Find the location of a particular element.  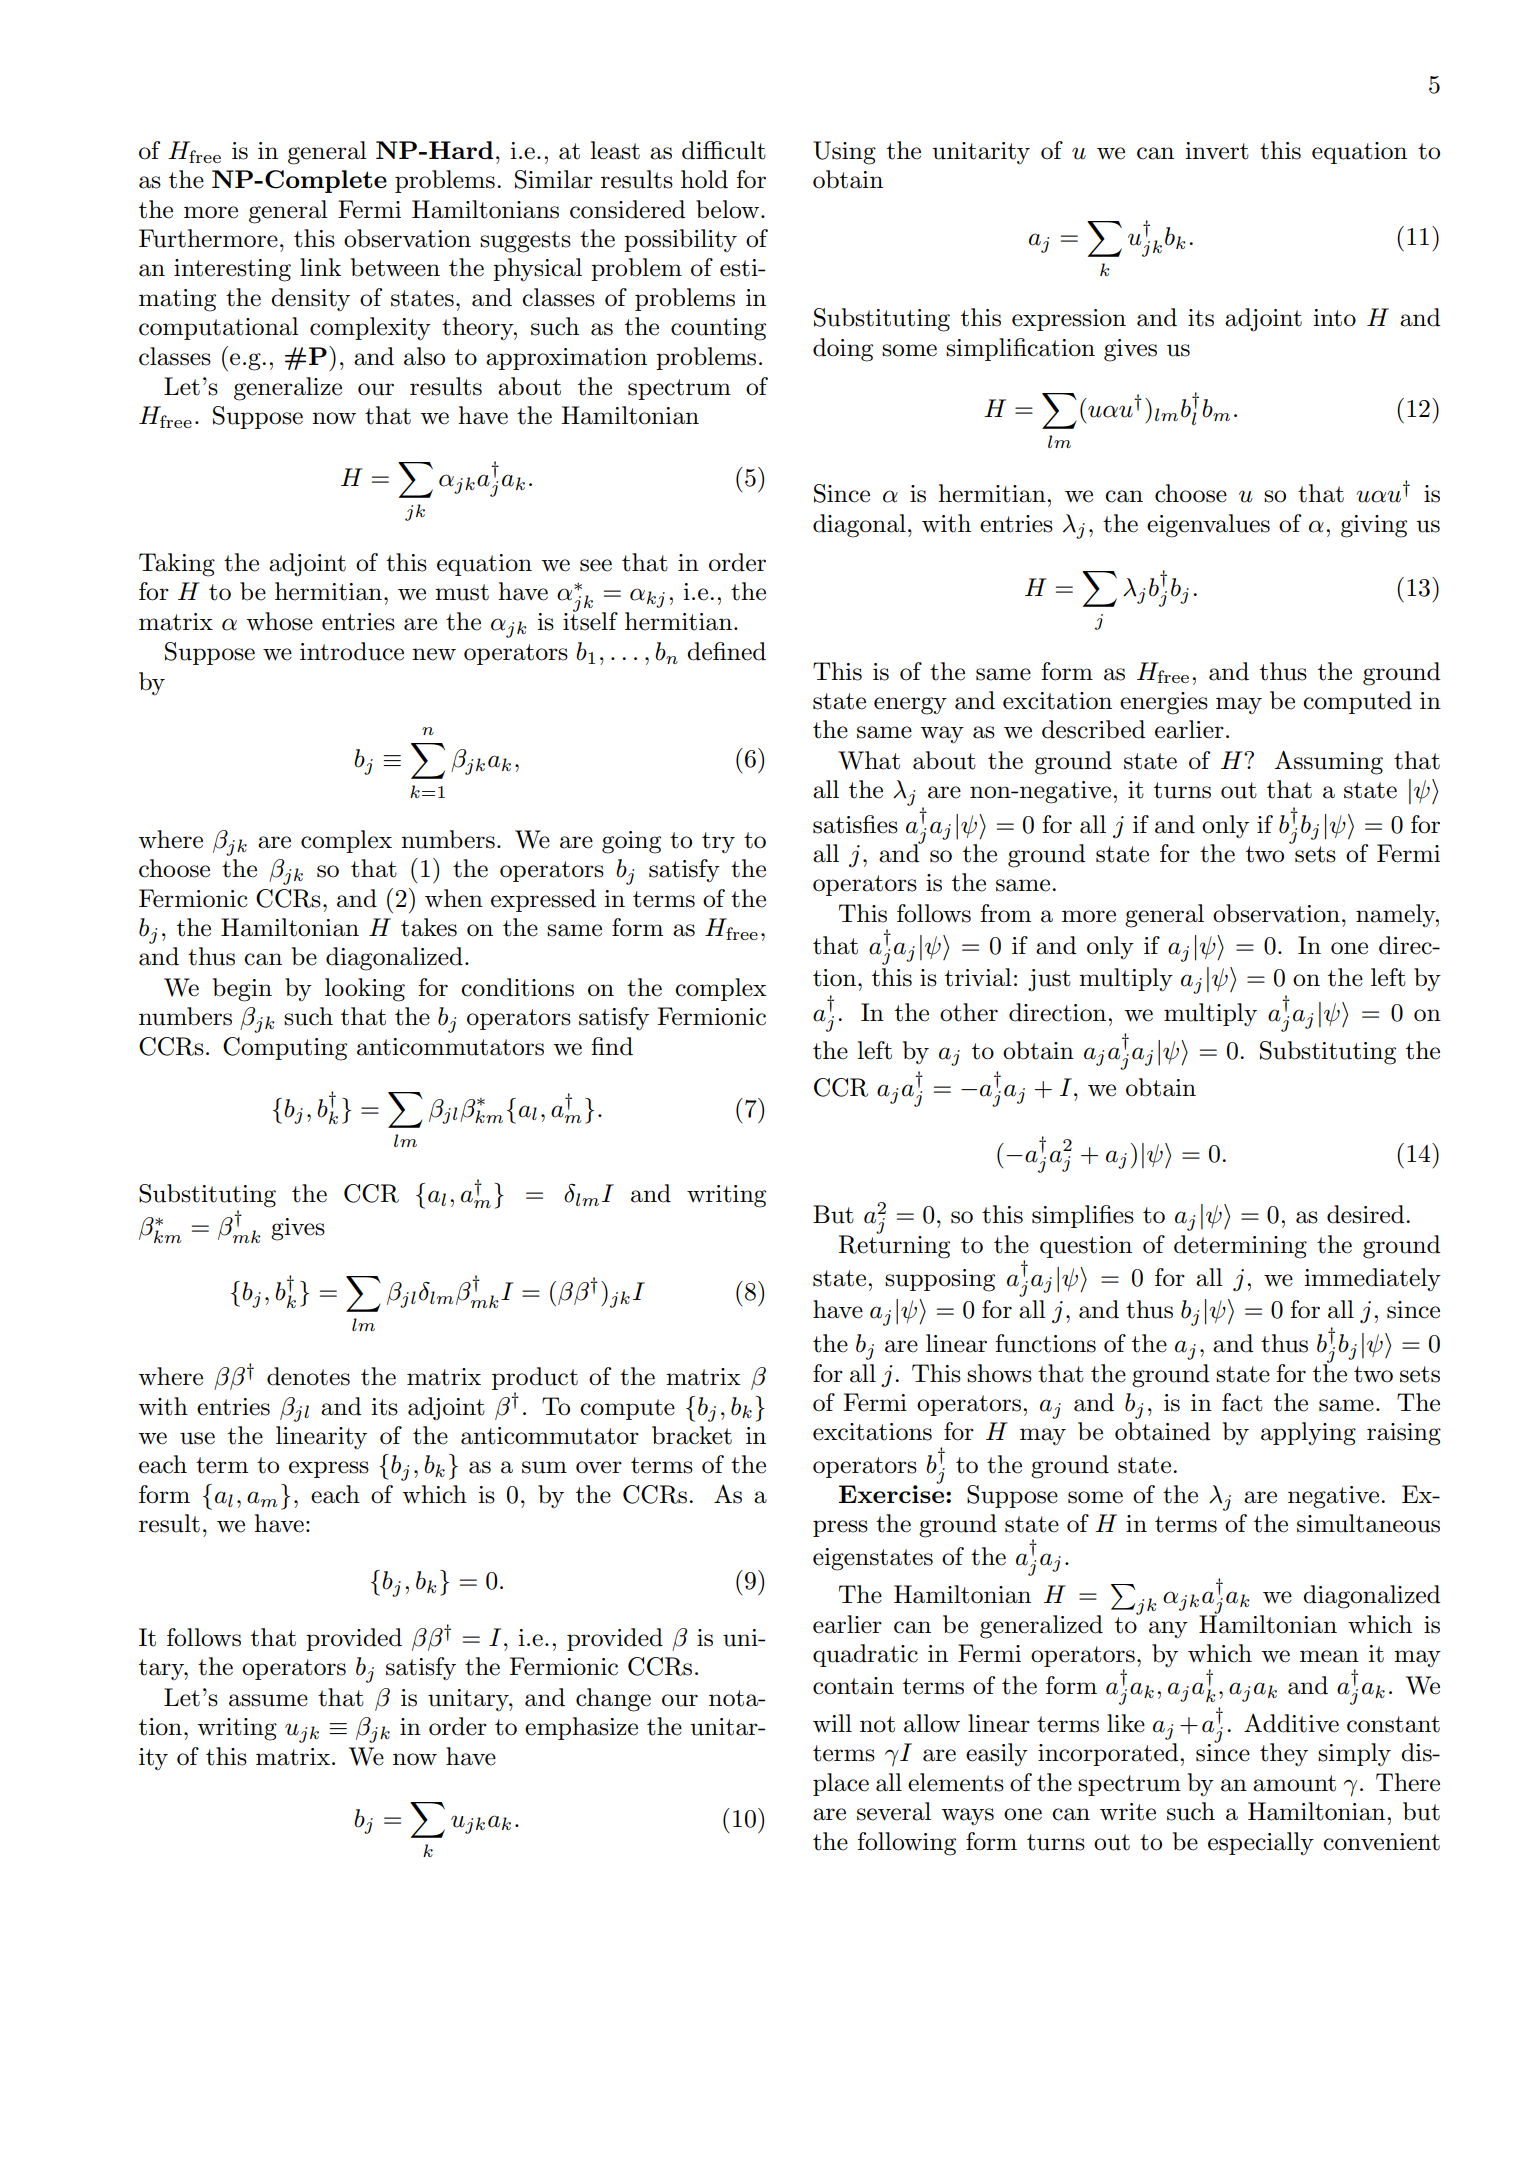

below is located at coordinates (729, 209).
